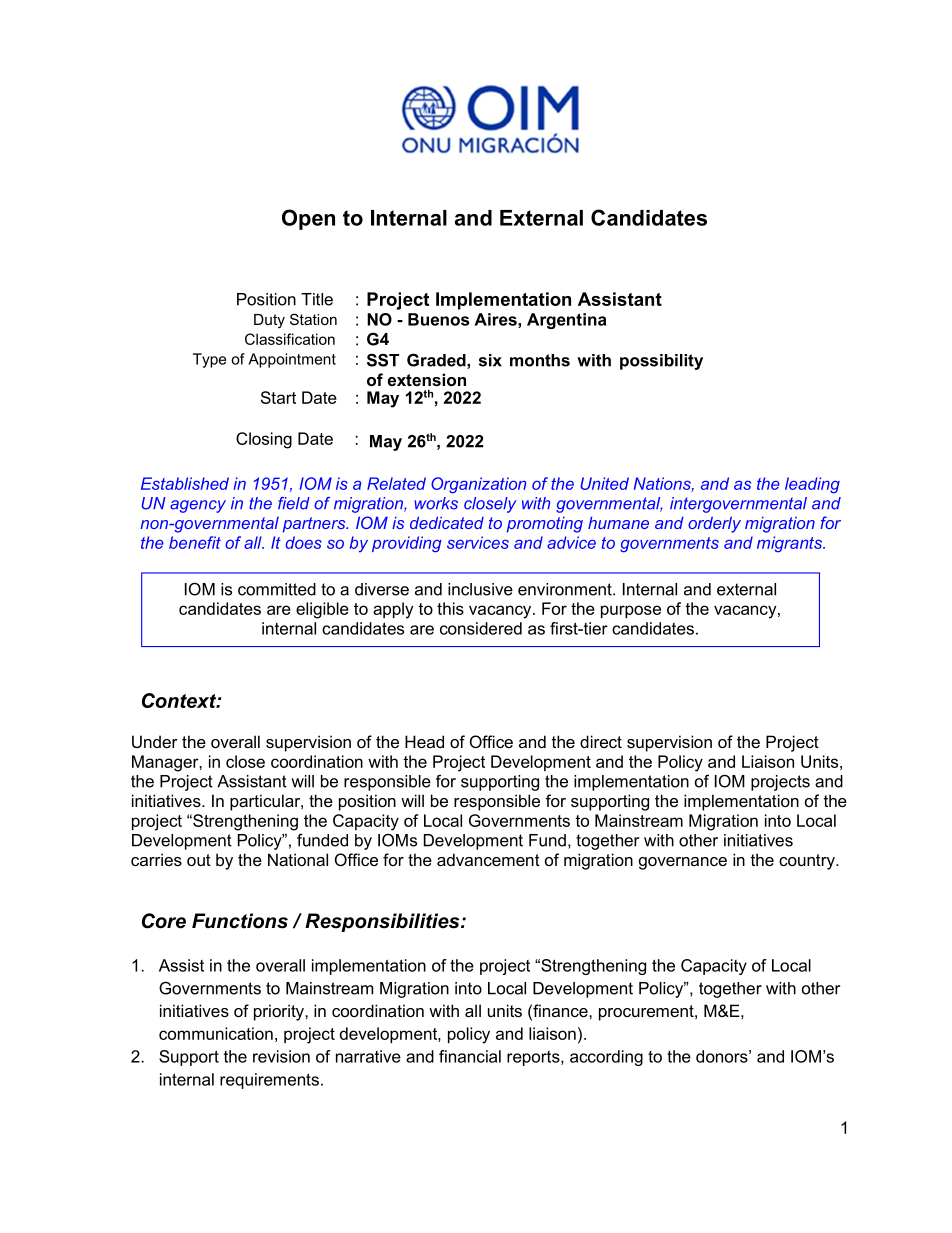 The width and height of the page is (952, 1233). What do you see at coordinates (661, 362) in the page?
I see `possibility` at bounding box center [661, 362].
